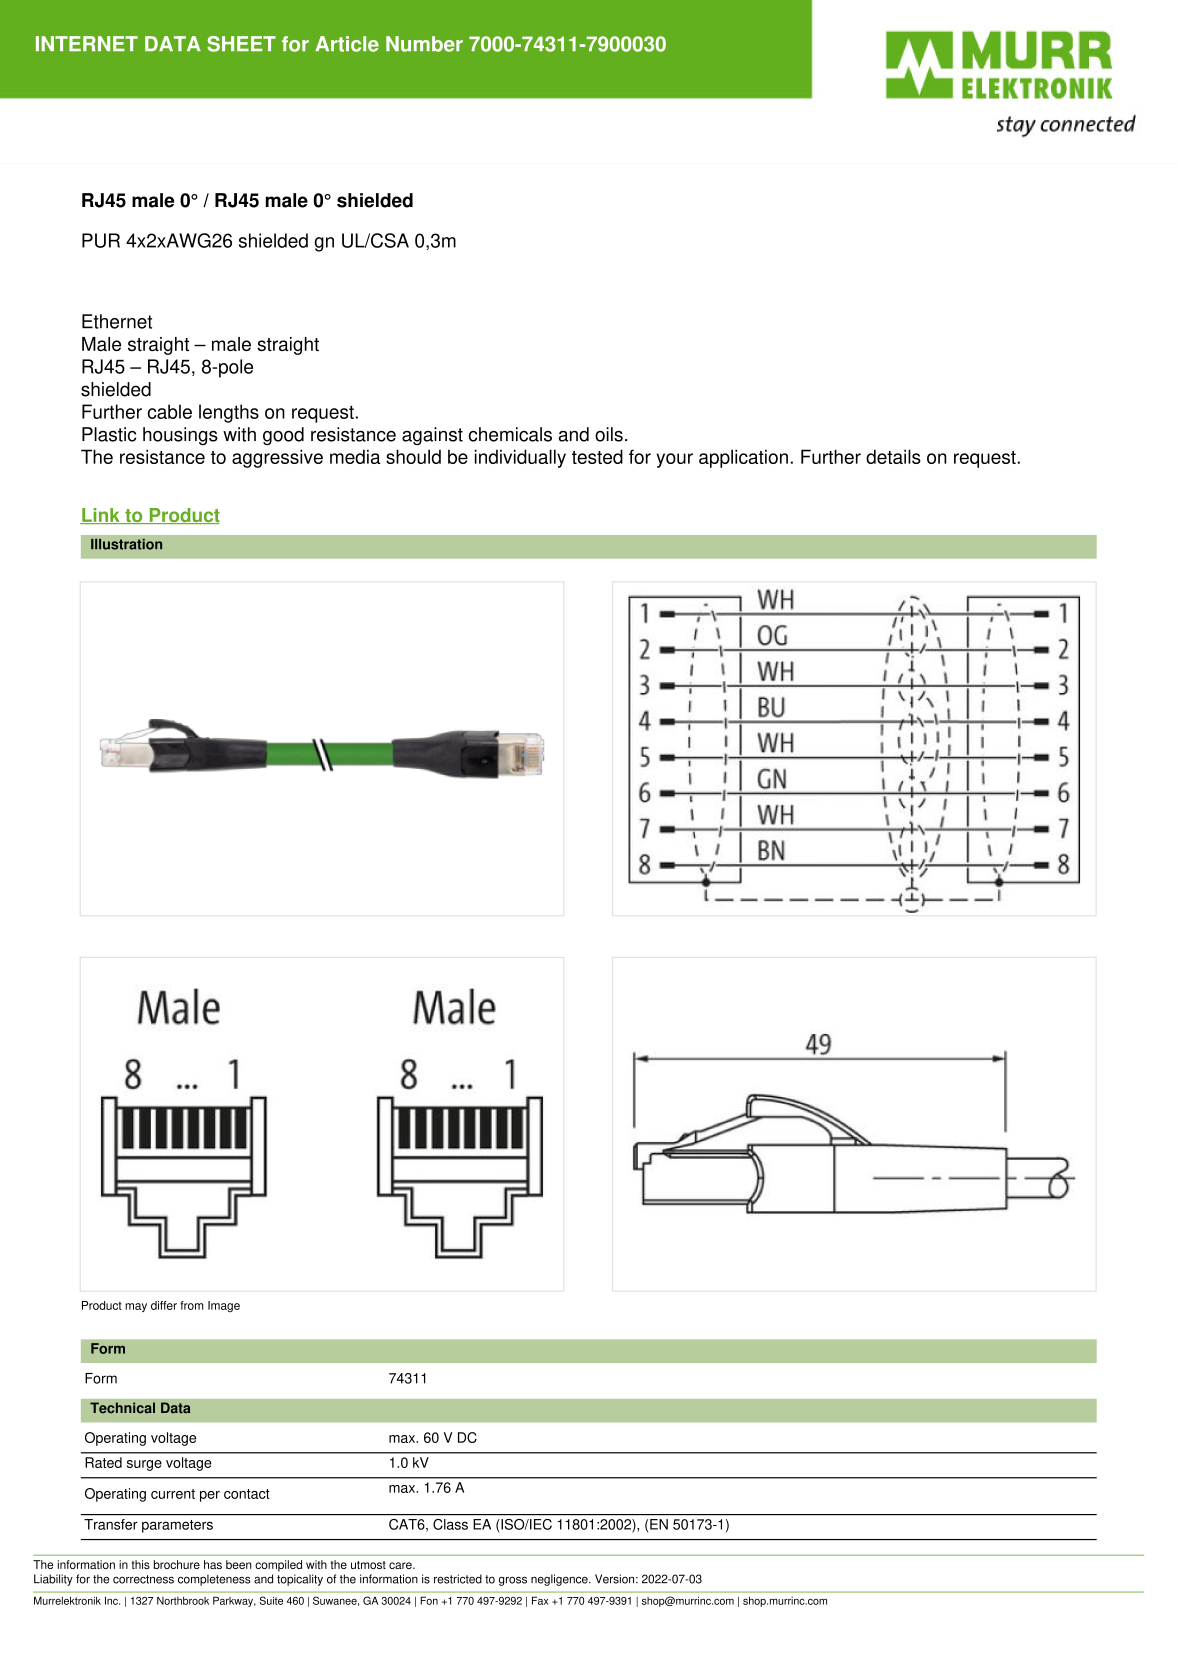 This image has width=1178, height=1667. Describe the element at coordinates (560, 1580) in the image. I see `negligence` at that location.
